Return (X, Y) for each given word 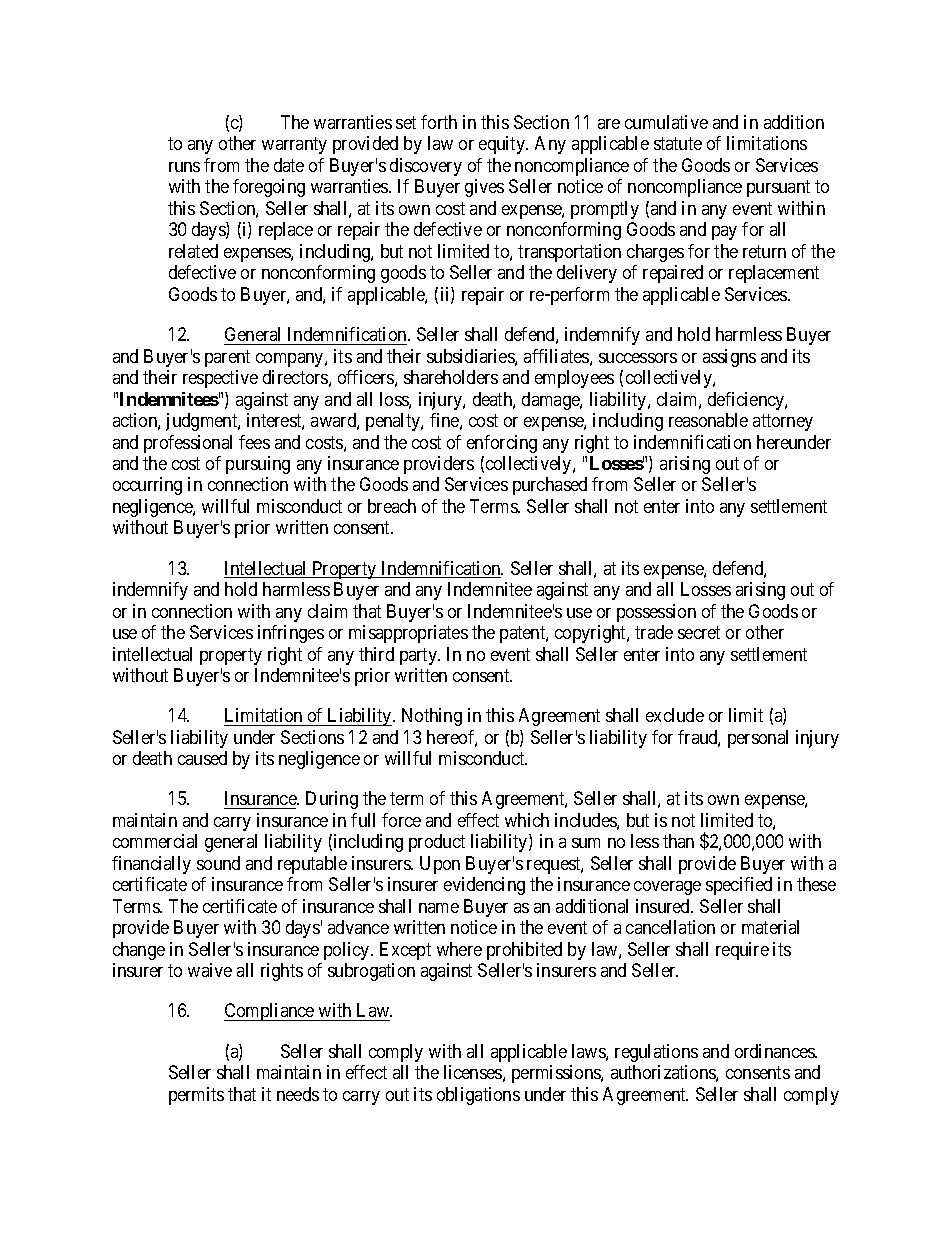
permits (196, 1096)
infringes (291, 634)
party (419, 656)
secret (699, 632)
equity (503, 145)
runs (184, 167)
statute (678, 144)
